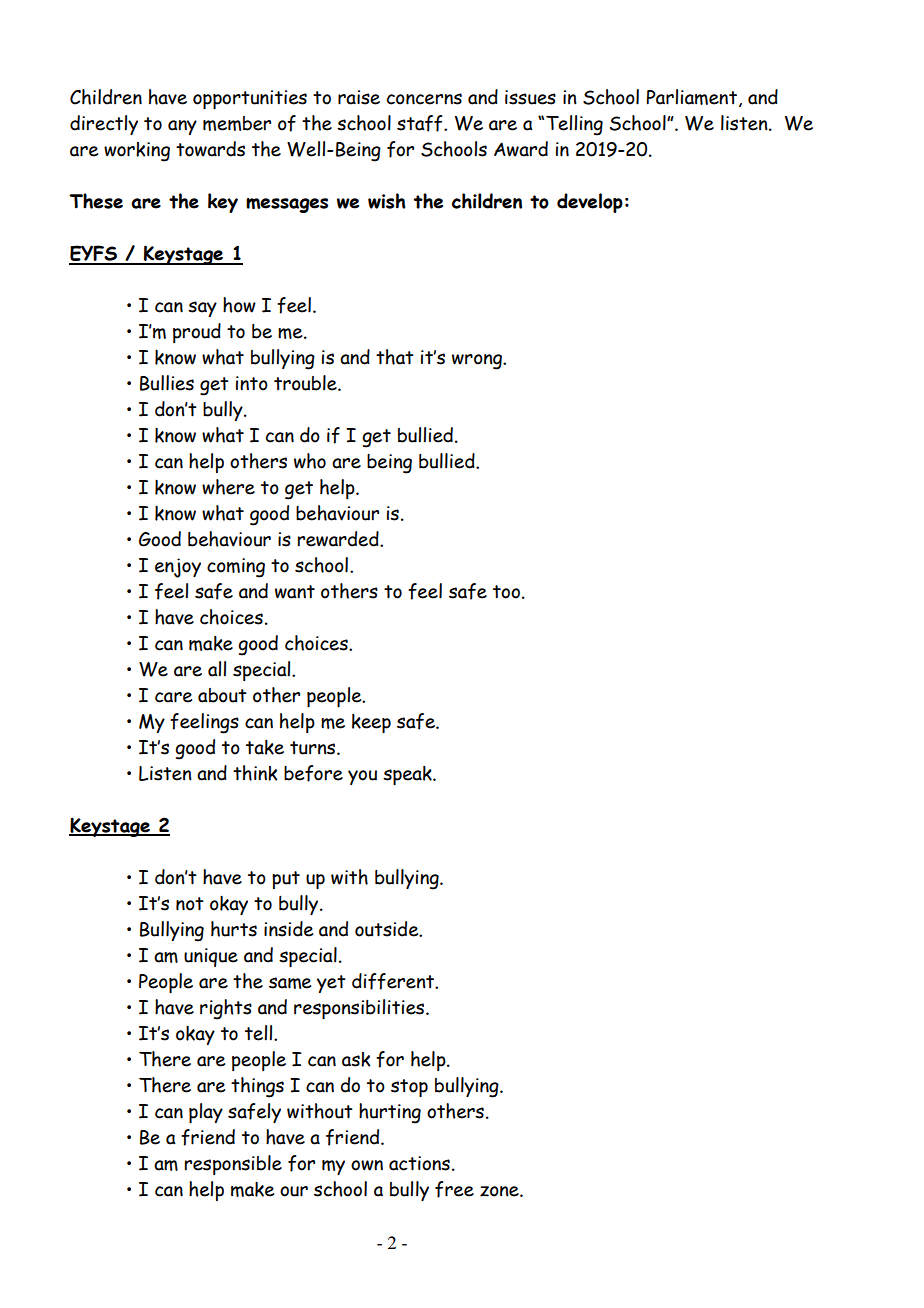 The image size is (924, 1308). I want to click on who, so click(310, 461).
